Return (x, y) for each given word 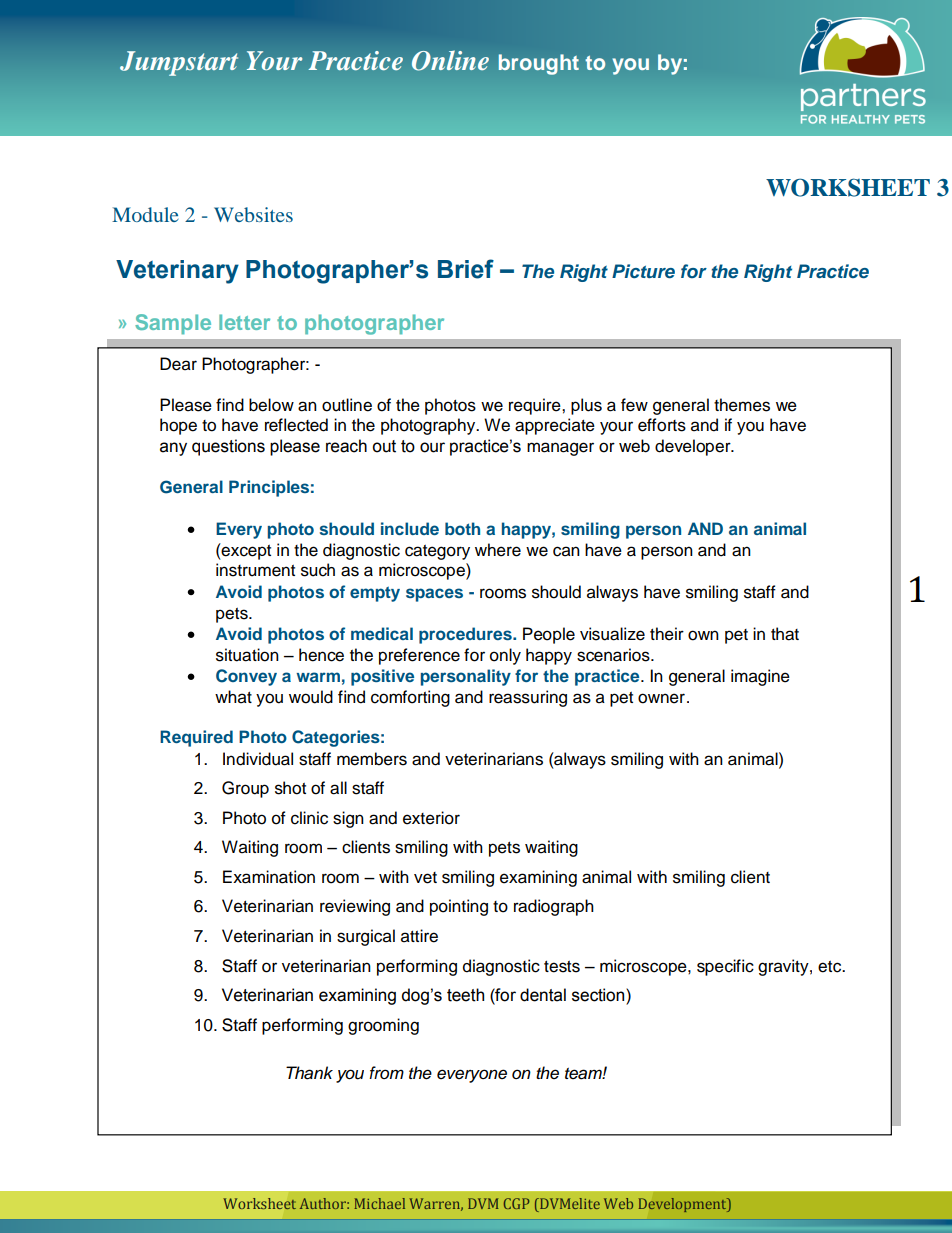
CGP (517, 1203)
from (386, 1072)
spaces (434, 595)
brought (539, 64)
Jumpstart (179, 63)
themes (742, 405)
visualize (612, 634)
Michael (380, 1203)
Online (450, 60)
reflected (296, 425)
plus (586, 406)
